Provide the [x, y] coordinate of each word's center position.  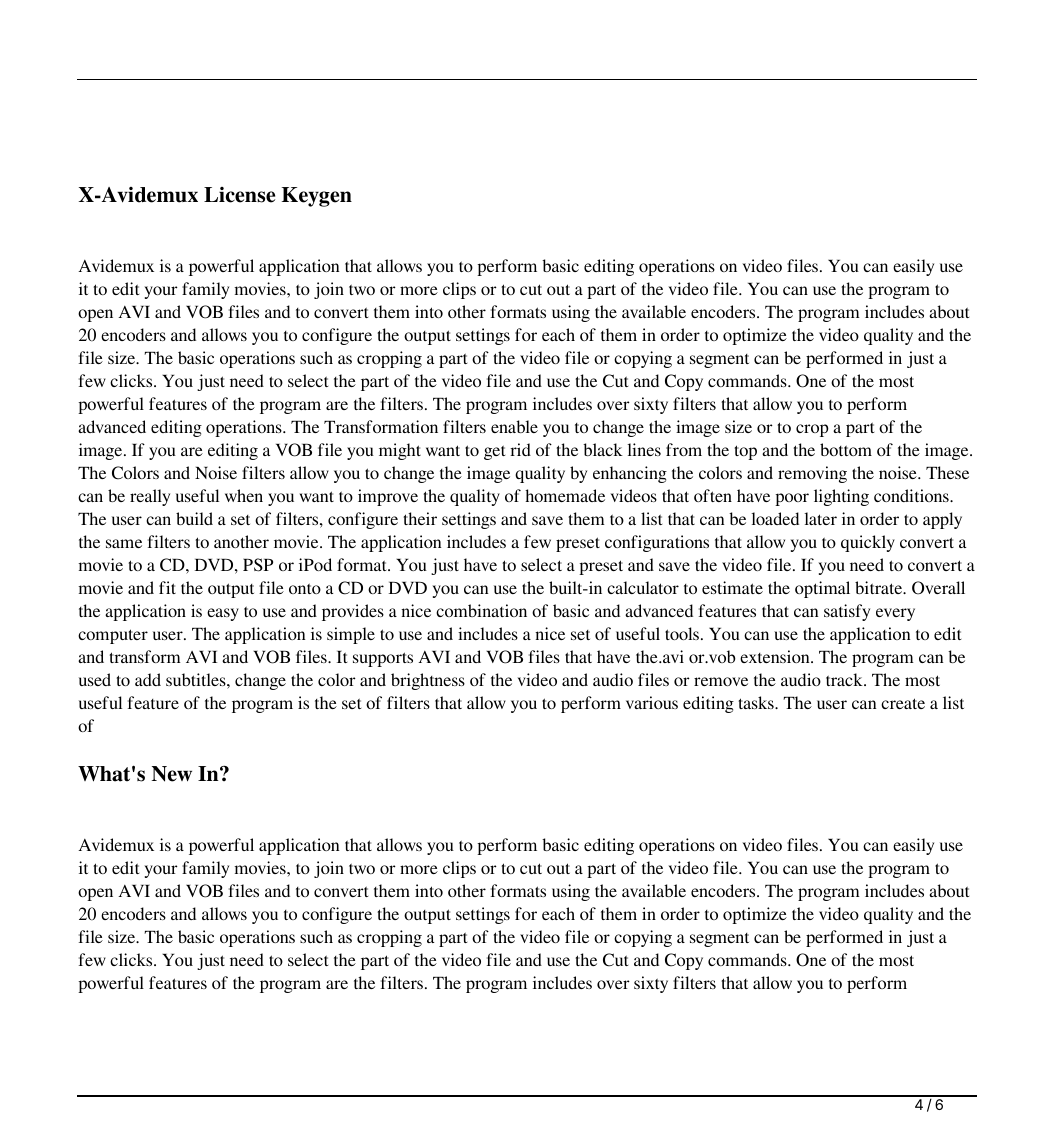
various [652, 702]
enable [514, 426]
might [400, 451]
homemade [565, 495]
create [903, 703]
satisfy [847, 612]
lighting [841, 497]
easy [223, 614]
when [244, 495]
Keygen [317, 197]
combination [481, 610]
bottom [846, 449]
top [745, 452]
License [239, 195]
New [172, 774]
